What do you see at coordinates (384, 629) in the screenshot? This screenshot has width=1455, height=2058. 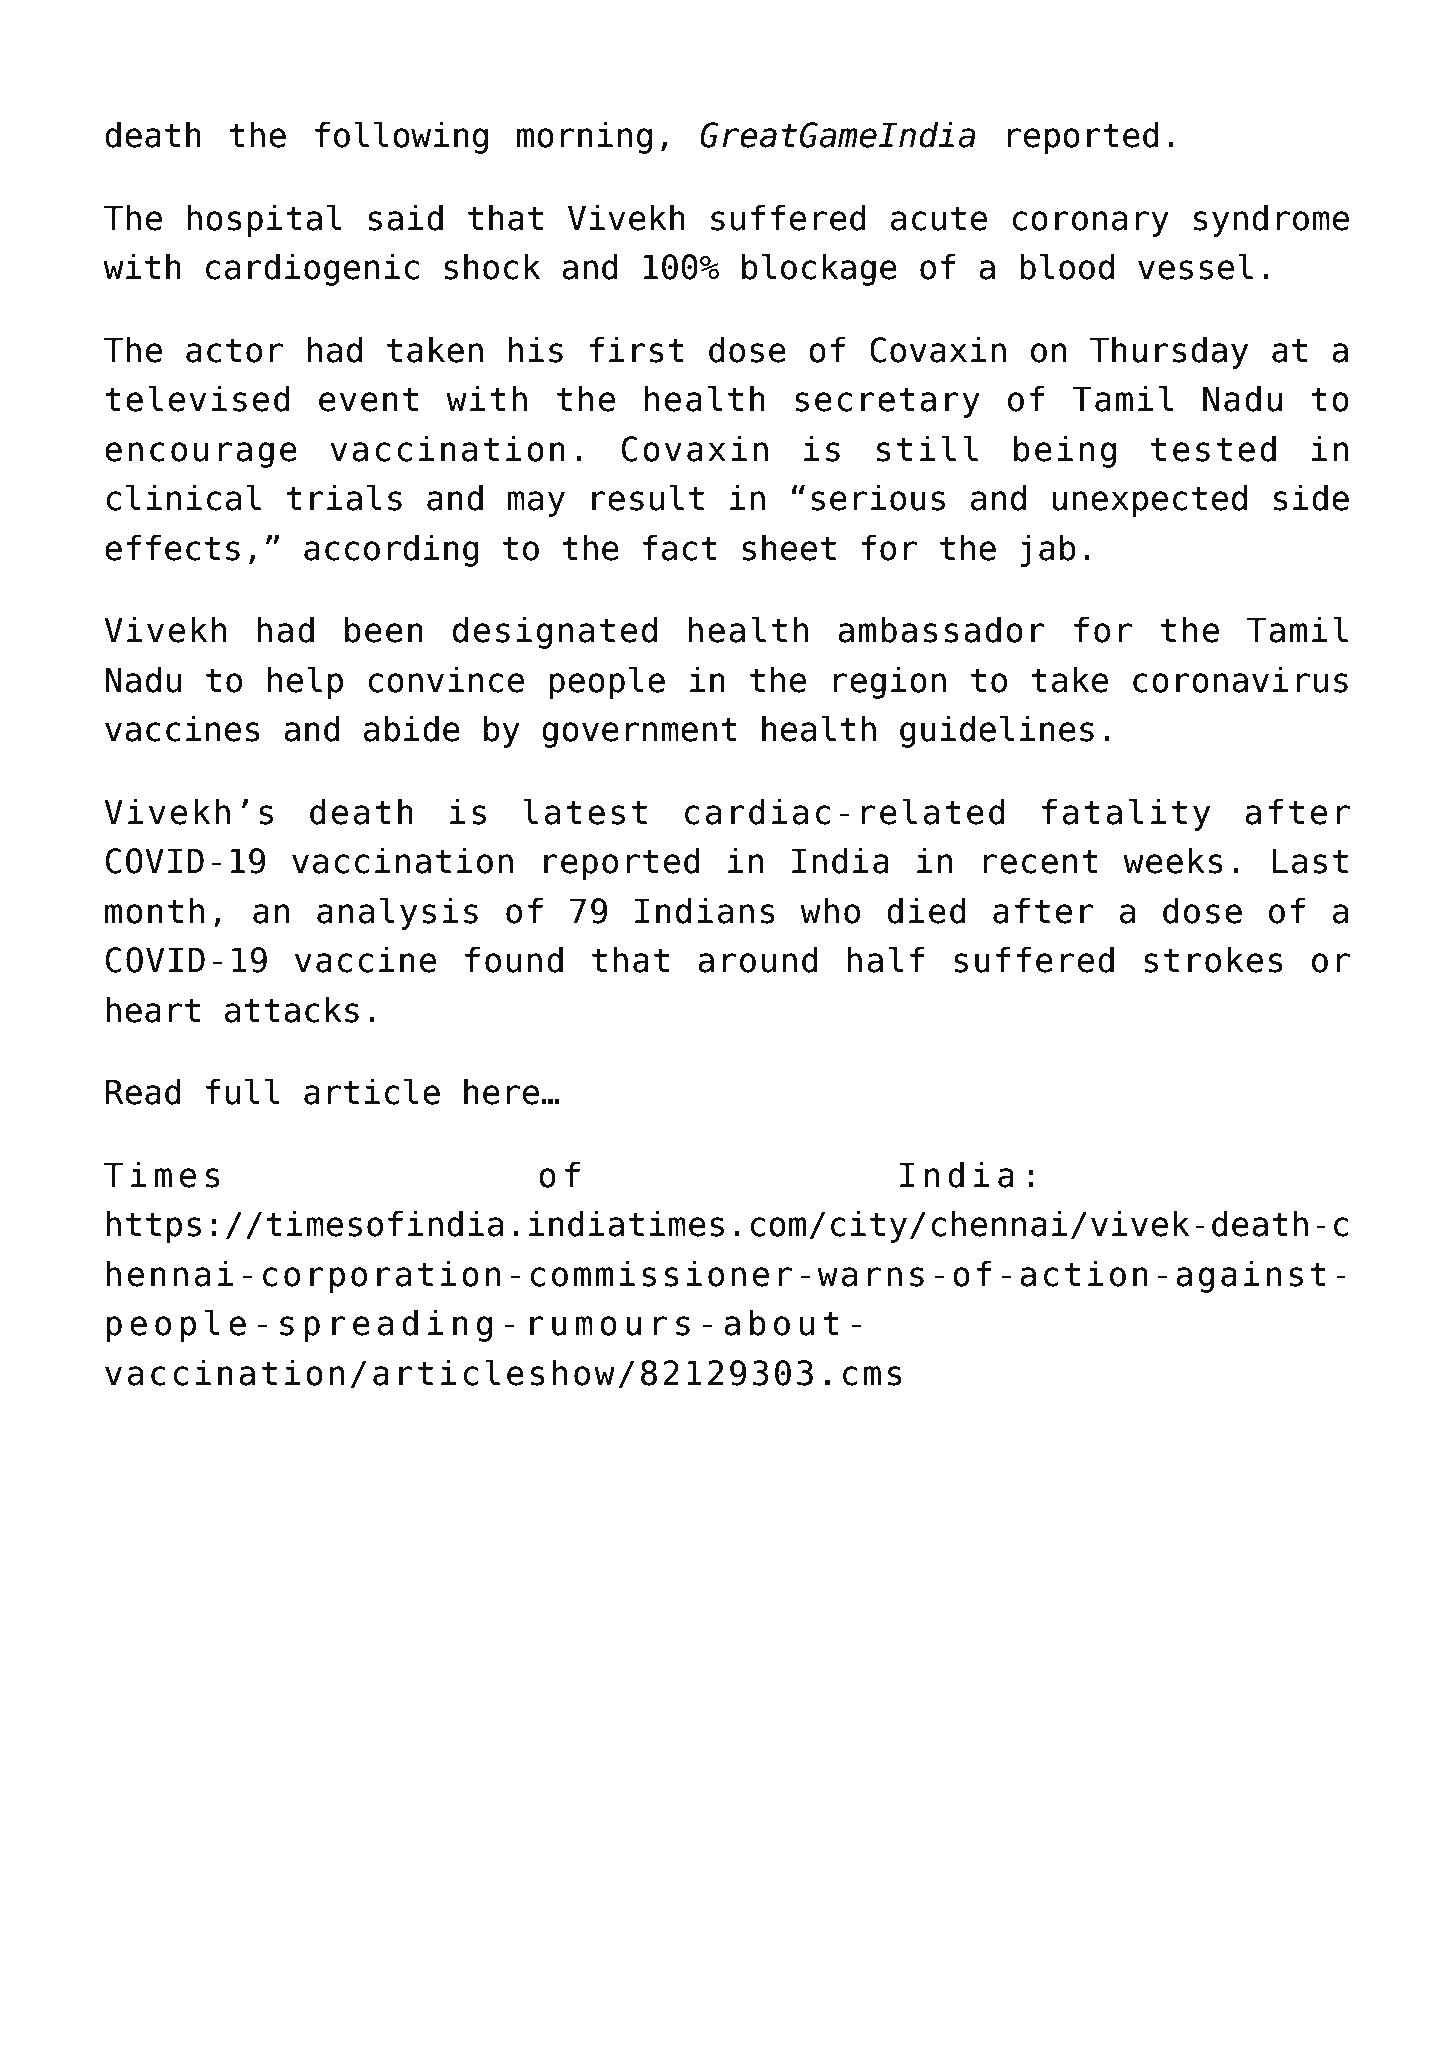 I see `been` at bounding box center [384, 629].
